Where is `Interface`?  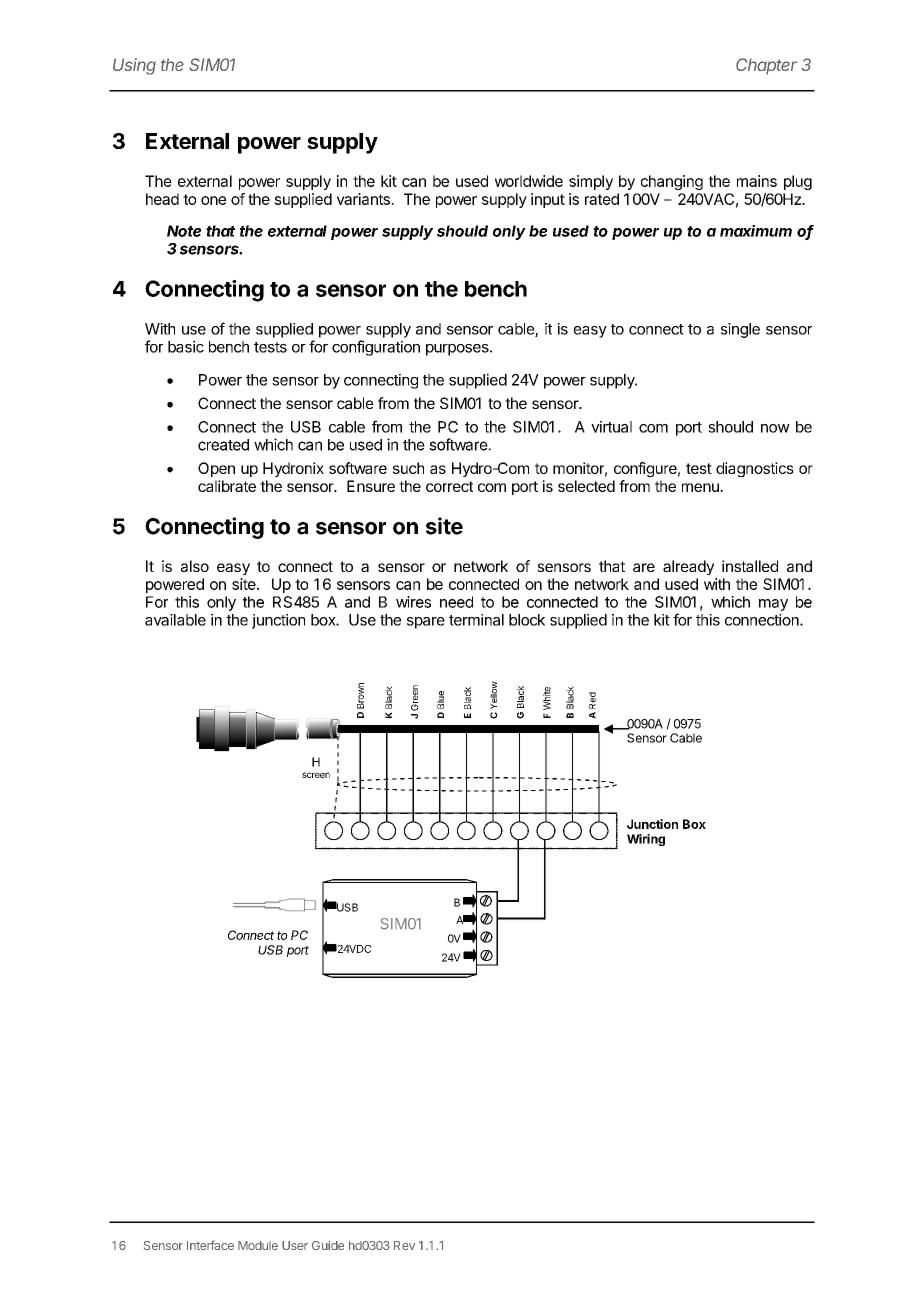 Interface is located at coordinates (210, 1245).
